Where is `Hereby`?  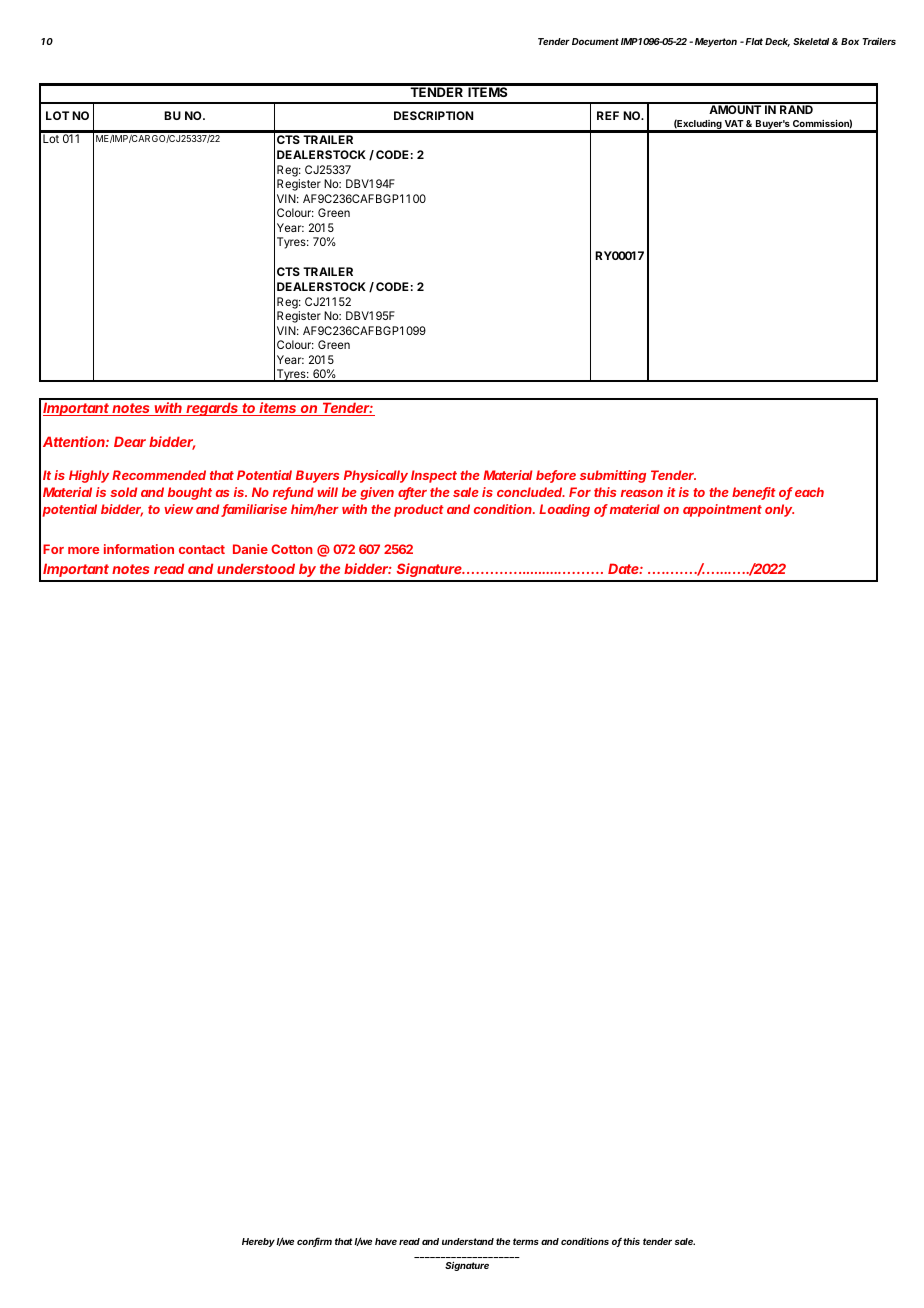
Hereby is located at coordinates (259, 1242).
